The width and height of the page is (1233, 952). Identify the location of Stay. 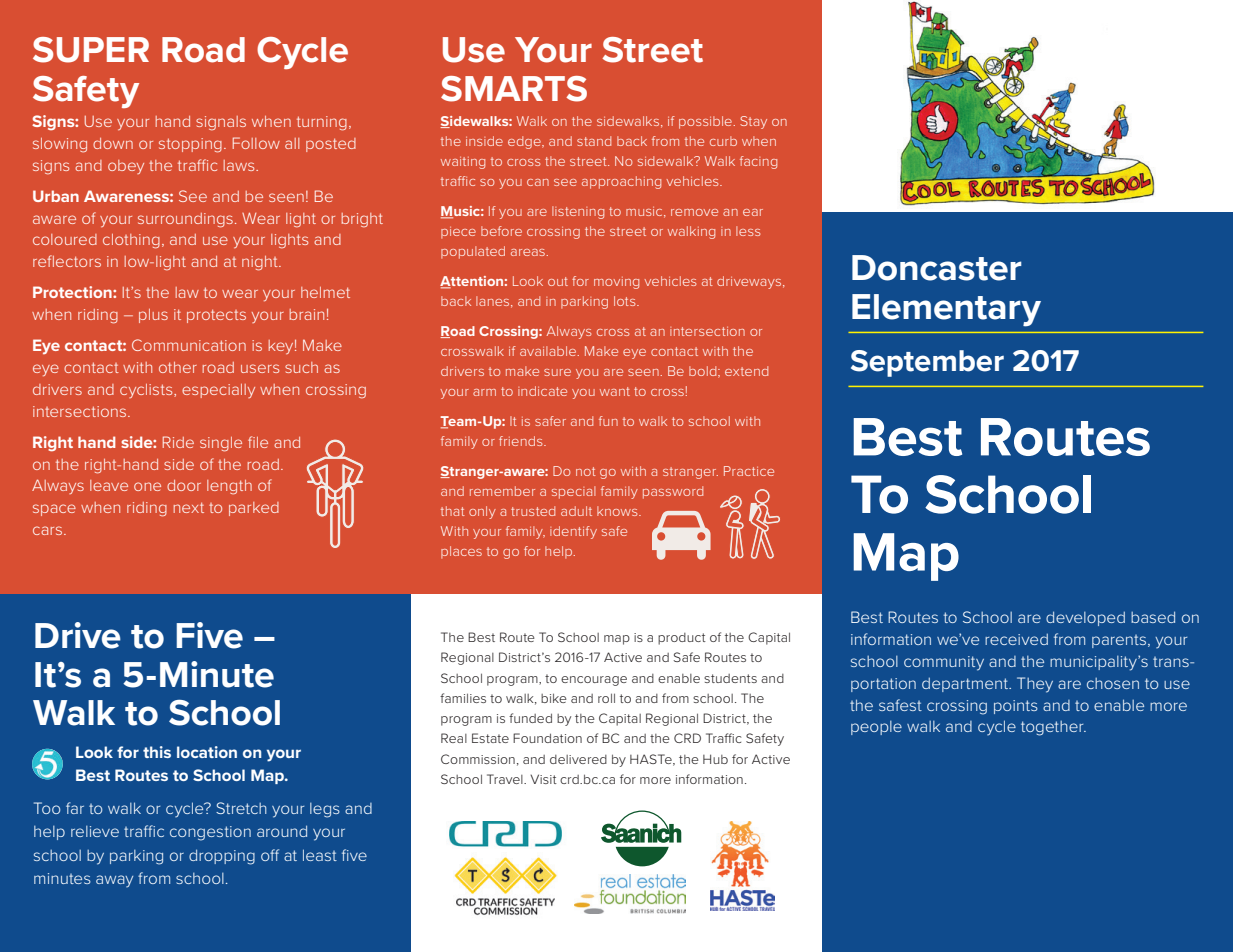
(753, 122).
